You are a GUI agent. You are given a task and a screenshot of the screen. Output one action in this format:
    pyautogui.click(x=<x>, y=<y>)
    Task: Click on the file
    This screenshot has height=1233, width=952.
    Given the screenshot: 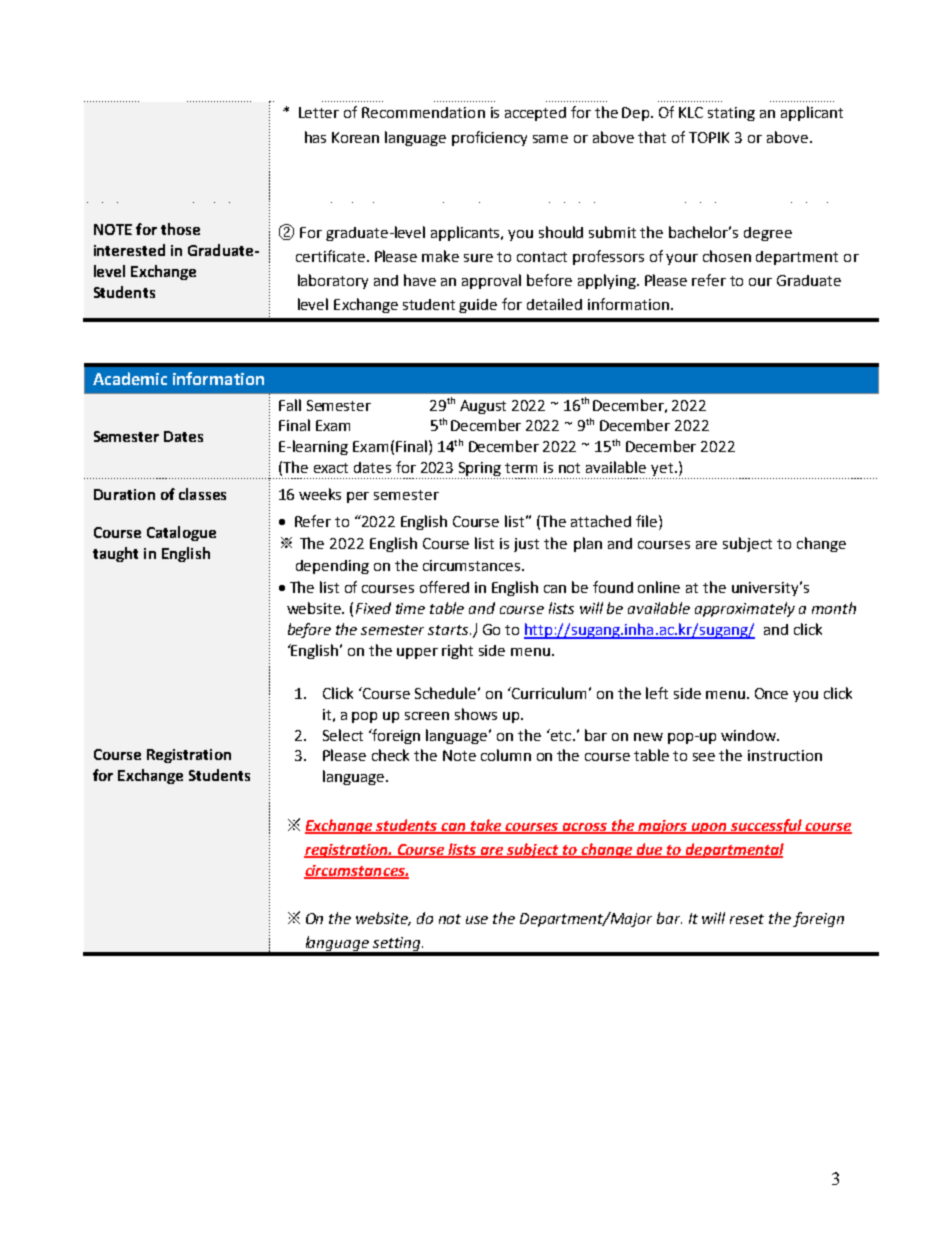 What is the action you would take?
    pyautogui.click(x=646, y=521)
